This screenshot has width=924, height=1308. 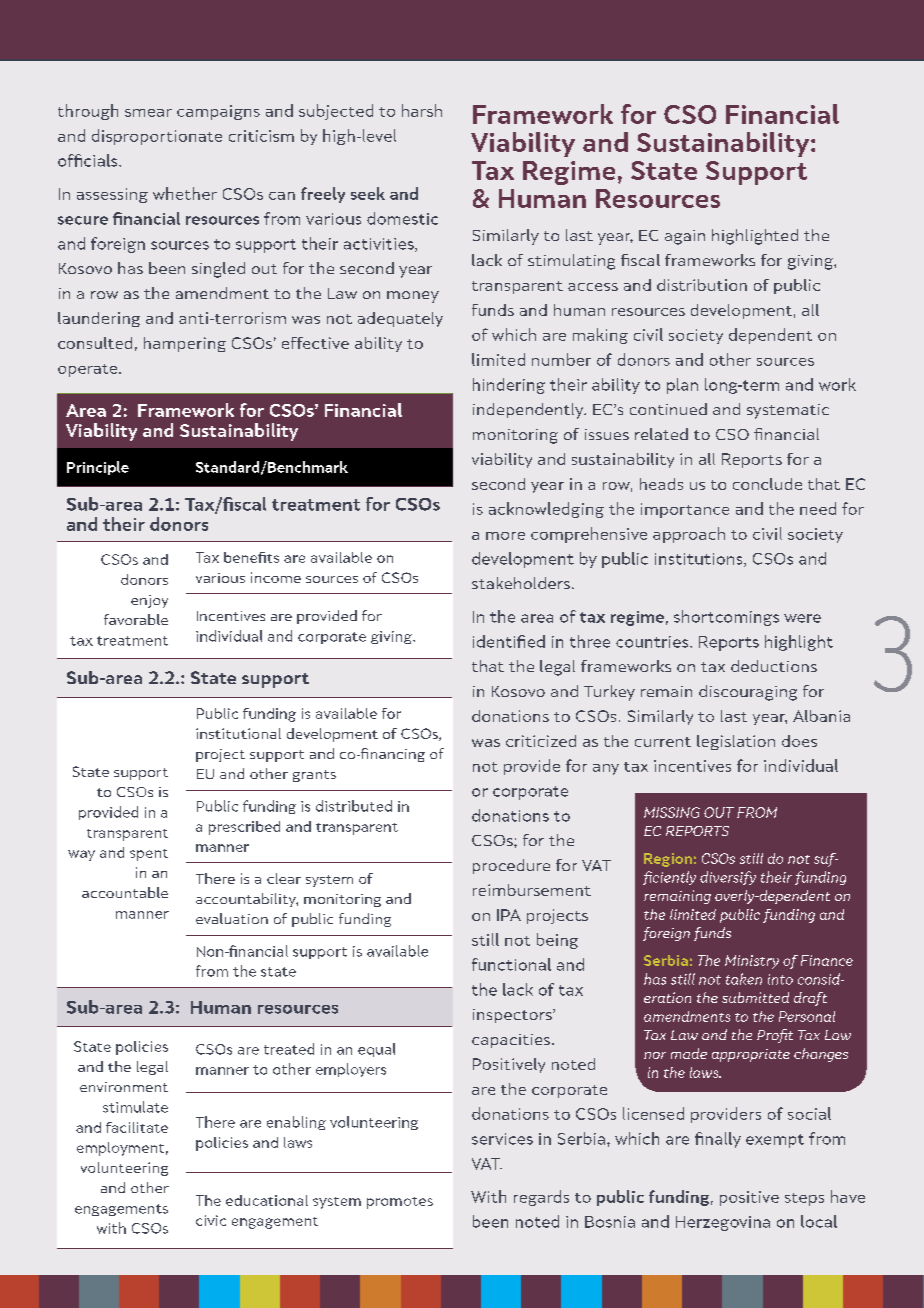 I want to click on deductions, so click(x=774, y=666).
